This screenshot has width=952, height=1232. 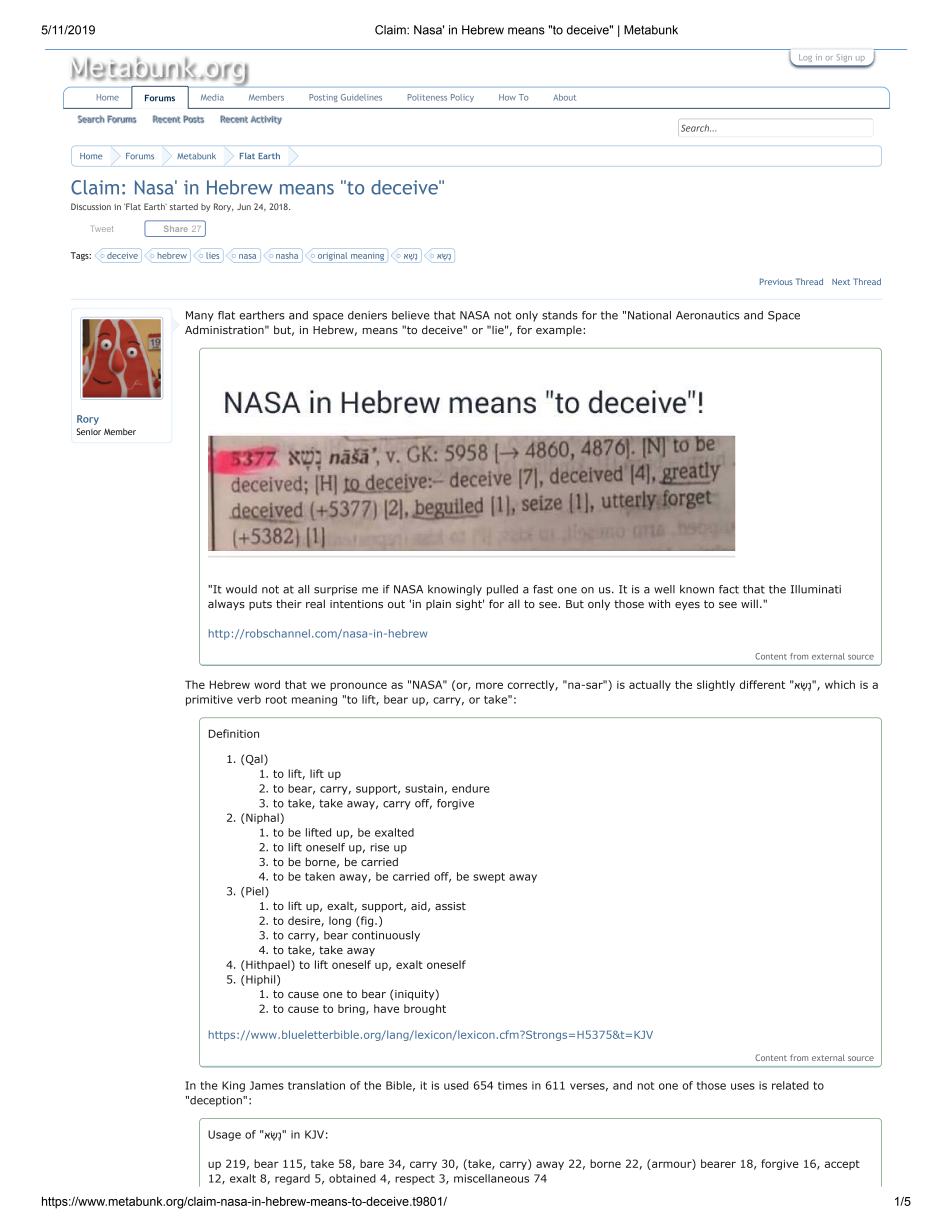 What do you see at coordinates (749, 603) in the screenshot?
I see `will` at bounding box center [749, 603].
